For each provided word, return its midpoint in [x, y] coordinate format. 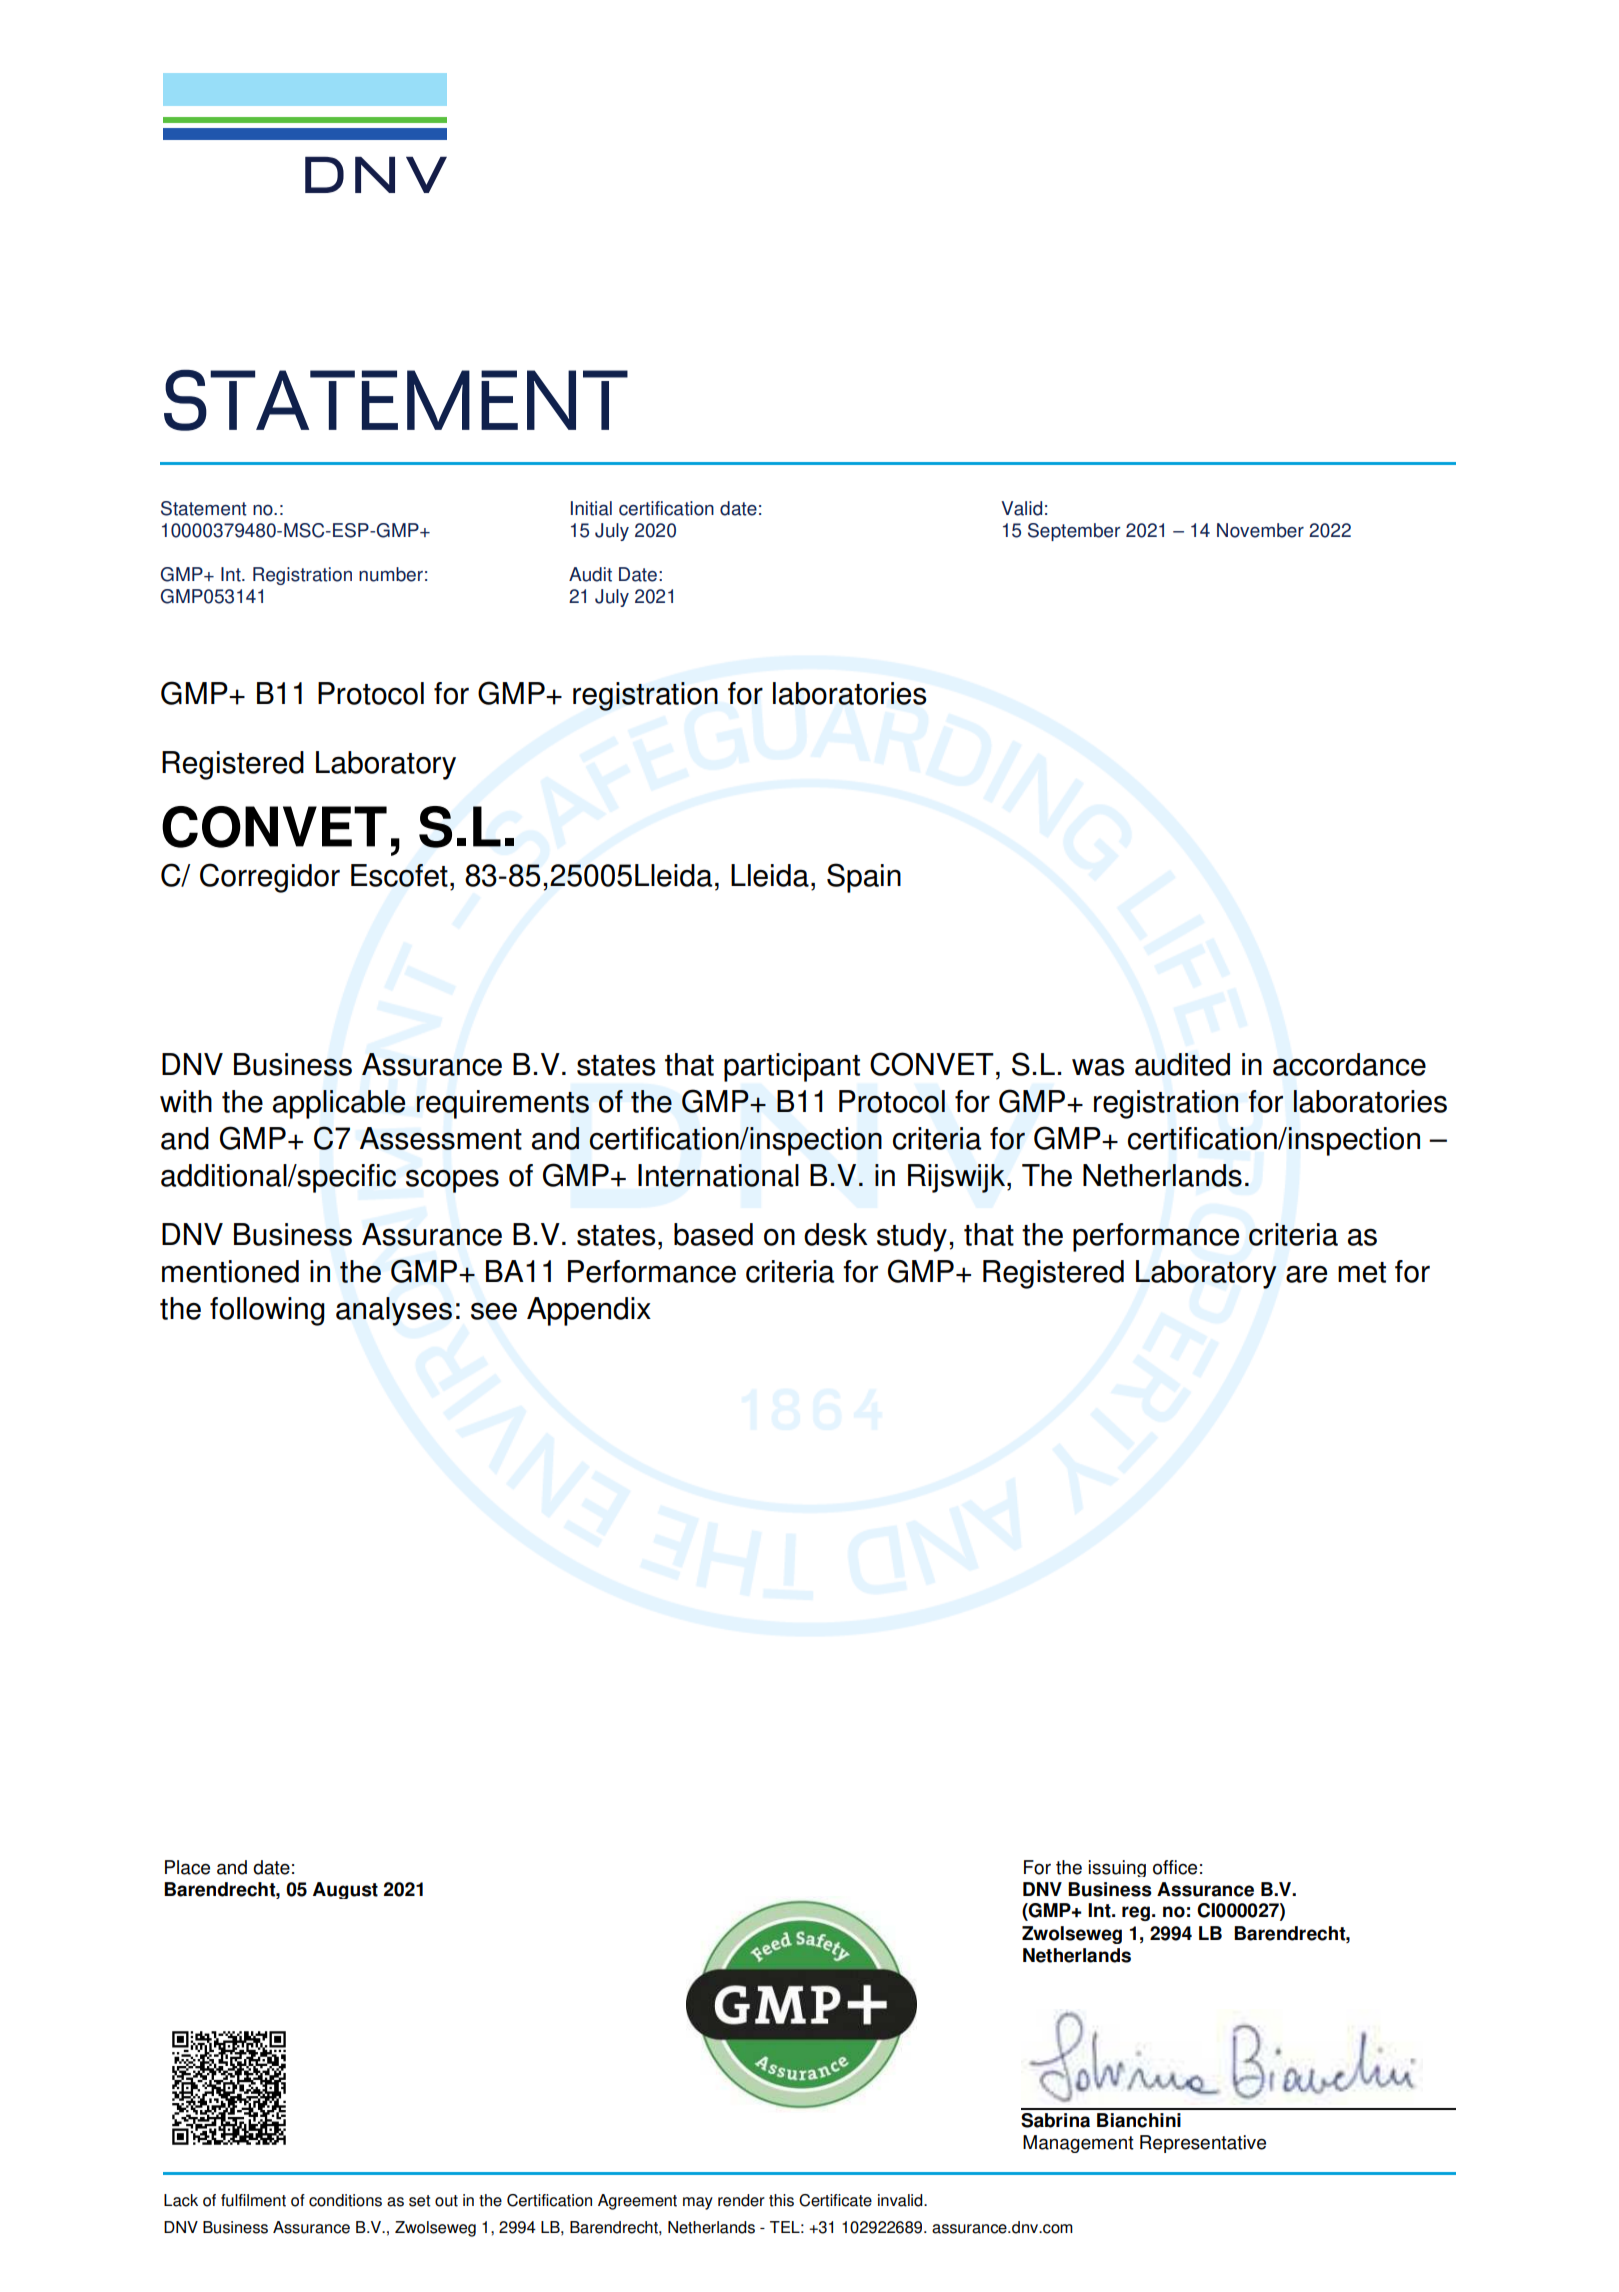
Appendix [589, 1311]
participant [792, 1067]
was [1098, 1067]
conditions [345, 2200]
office [1175, 1867]
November [1260, 530]
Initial [591, 508]
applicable [339, 1104]
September [1074, 532]
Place [187, 1867]
